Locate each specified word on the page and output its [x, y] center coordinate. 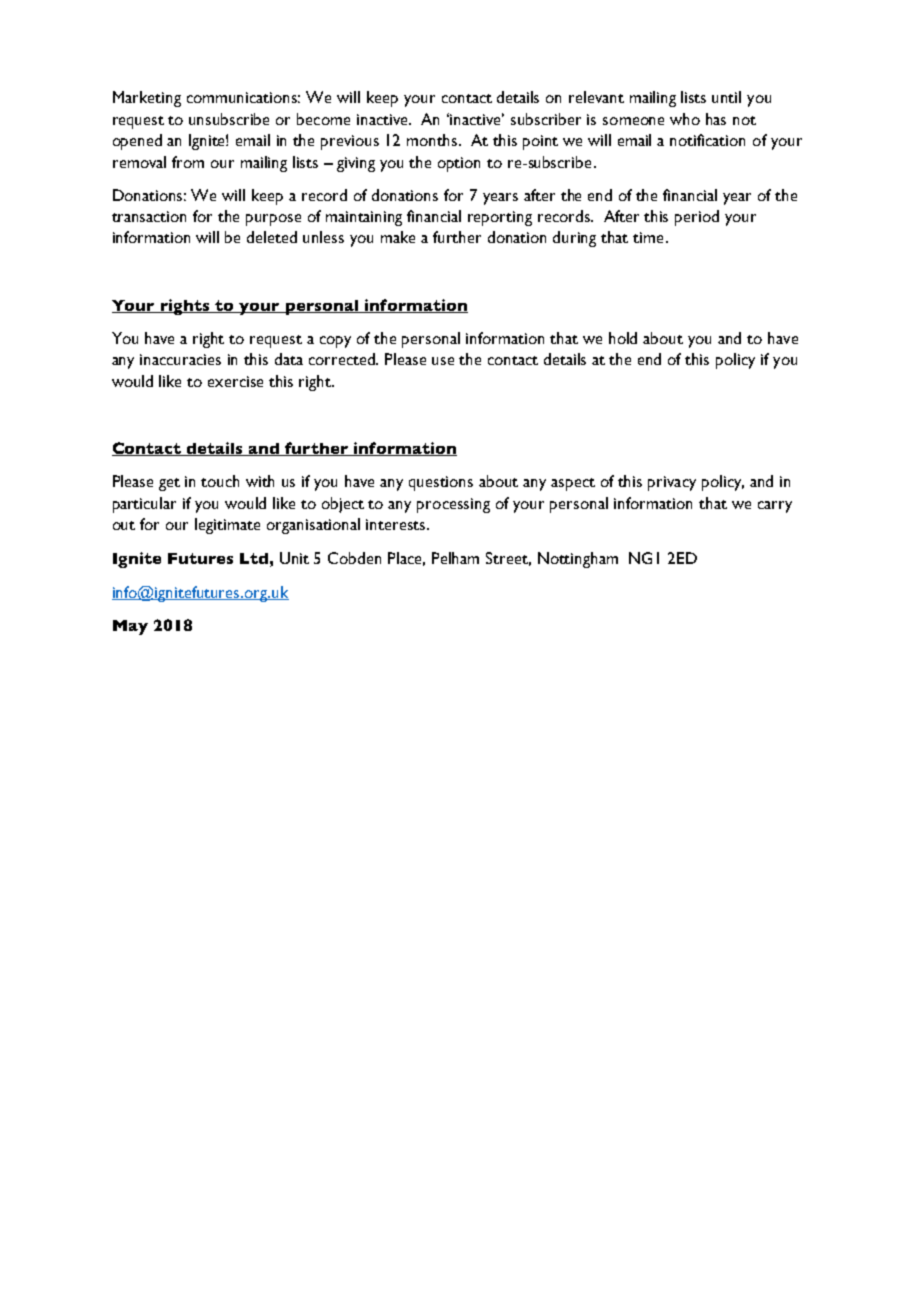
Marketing [147, 99]
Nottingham [578, 560]
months [433, 140]
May [130, 627]
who [685, 119]
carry [775, 507]
